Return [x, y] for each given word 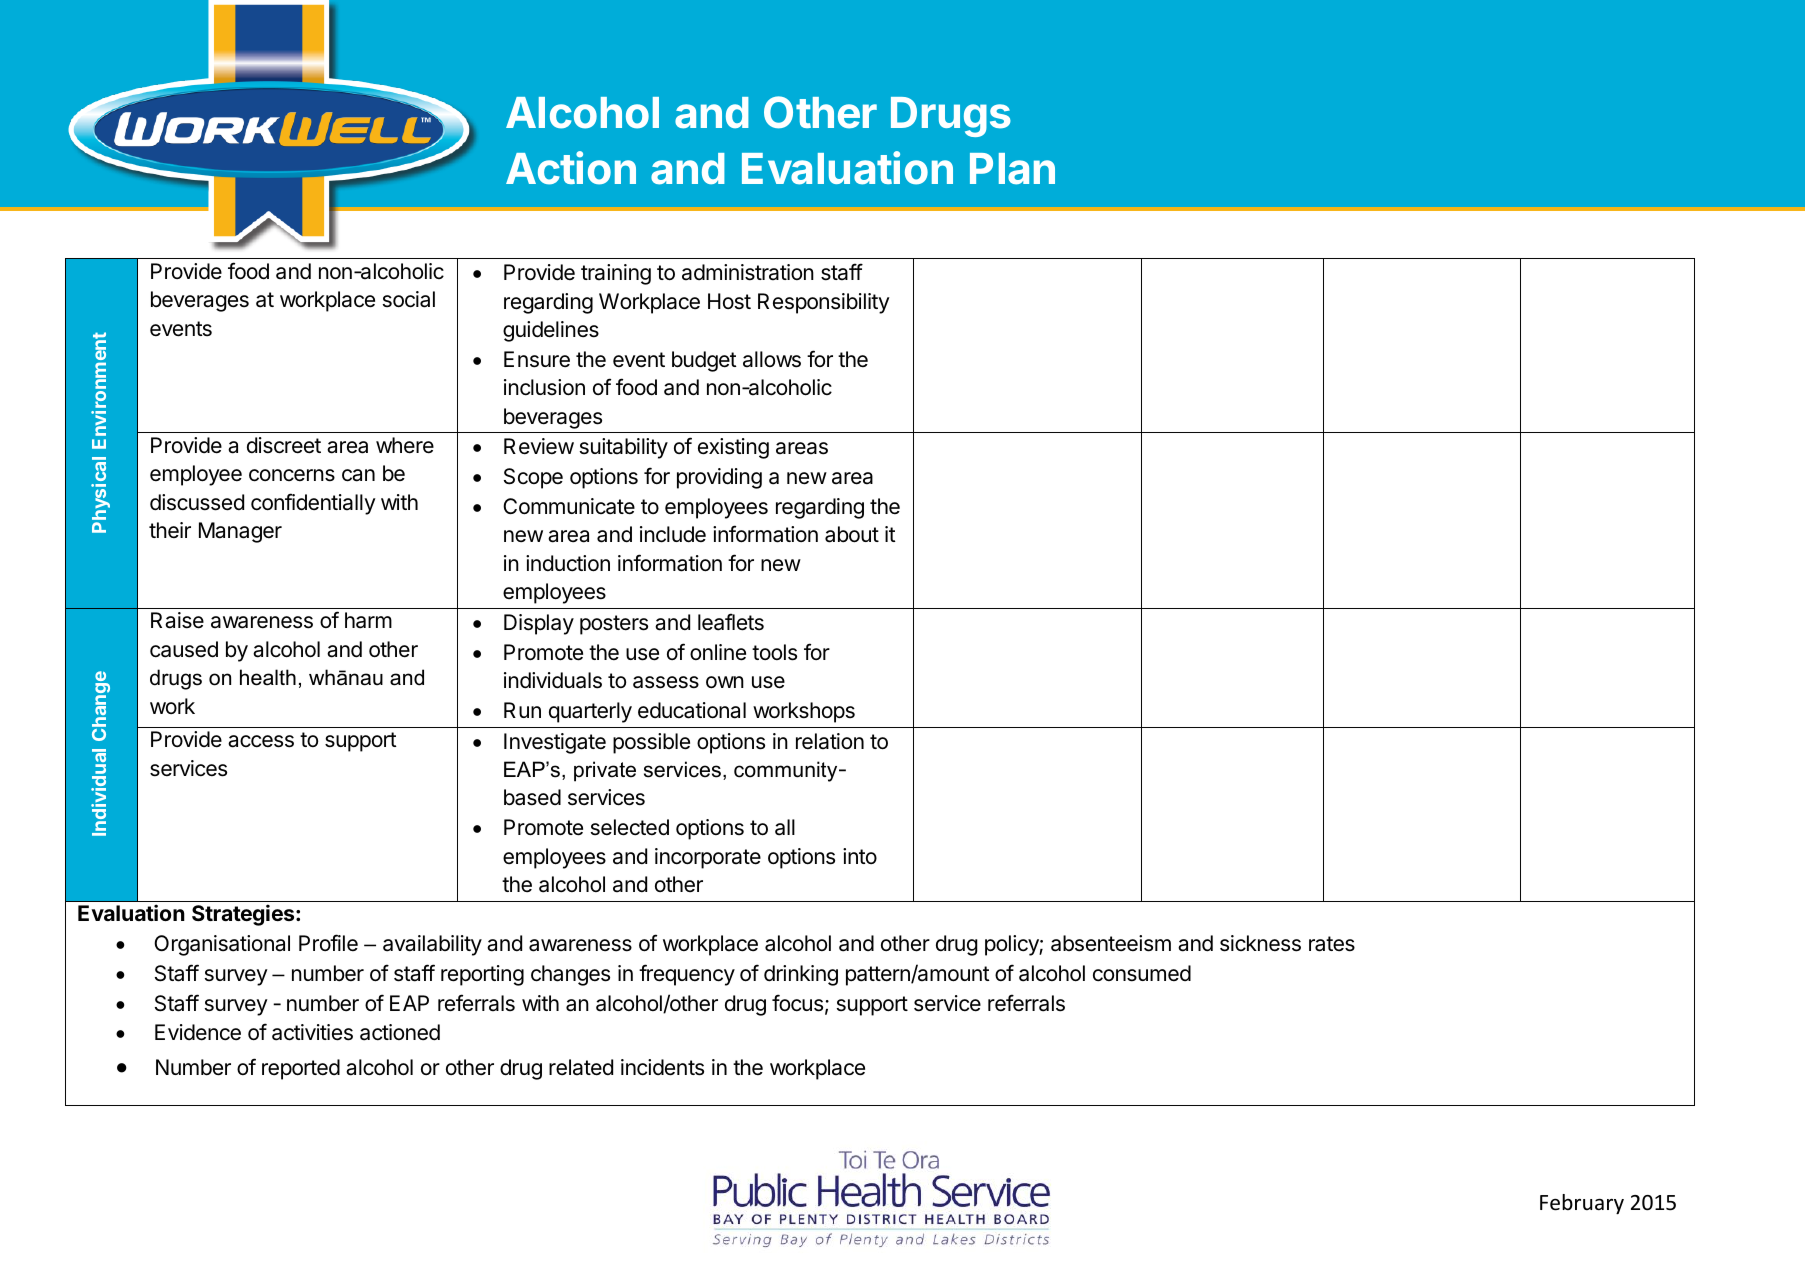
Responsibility [824, 303]
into [860, 856]
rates [1332, 944]
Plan [1012, 169]
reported [301, 1069]
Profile [328, 942]
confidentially [313, 504]
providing [719, 478]
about [852, 534]
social [409, 299]
